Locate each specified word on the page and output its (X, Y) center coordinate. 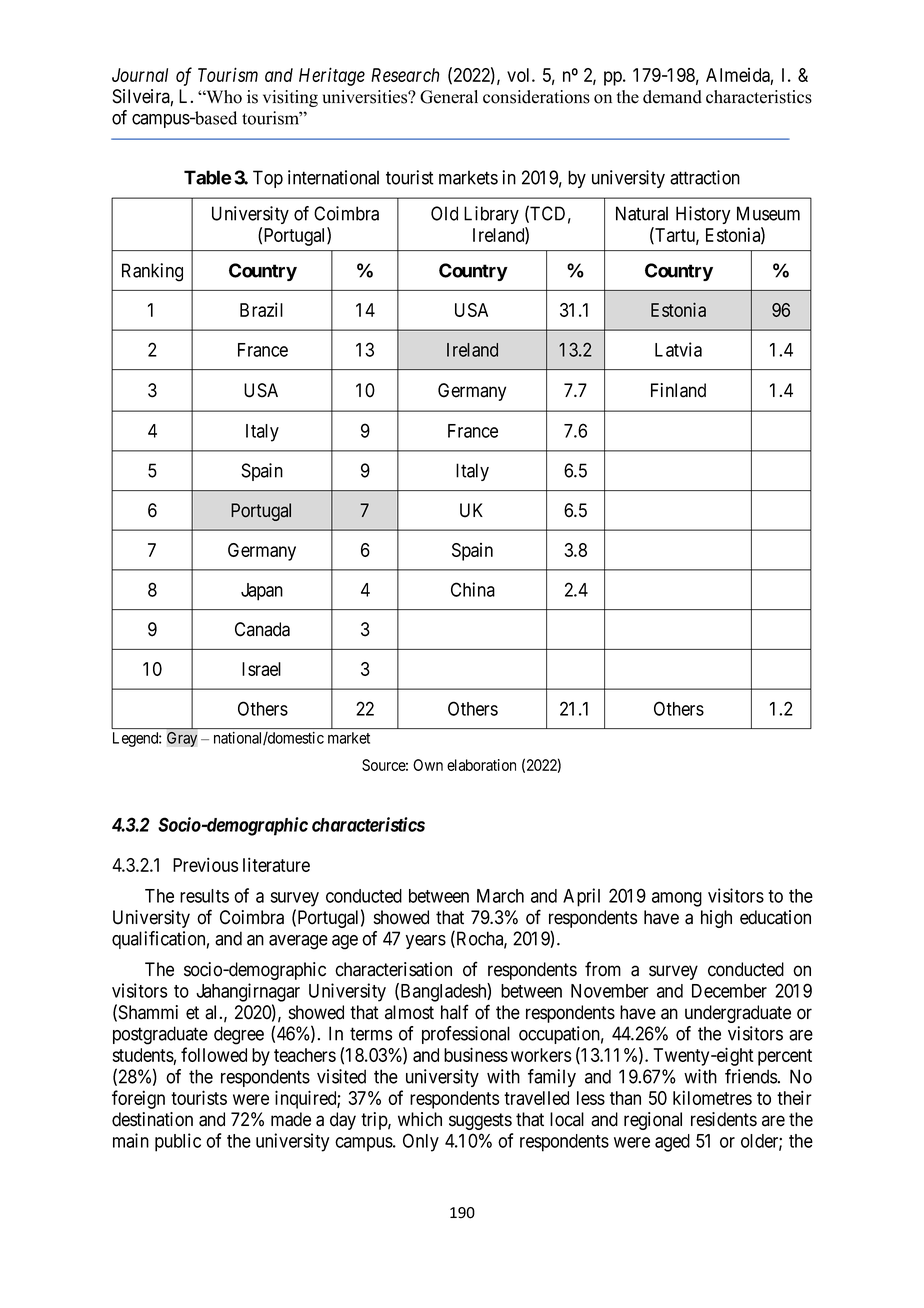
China (473, 589)
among (677, 899)
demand (672, 97)
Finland (678, 390)
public (178, 1142)
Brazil (261, 309)
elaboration (481, 765)
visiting (290, 98)
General (449, 97)
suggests (480, 1121)
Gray (182, 739)
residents (724, 1119)
